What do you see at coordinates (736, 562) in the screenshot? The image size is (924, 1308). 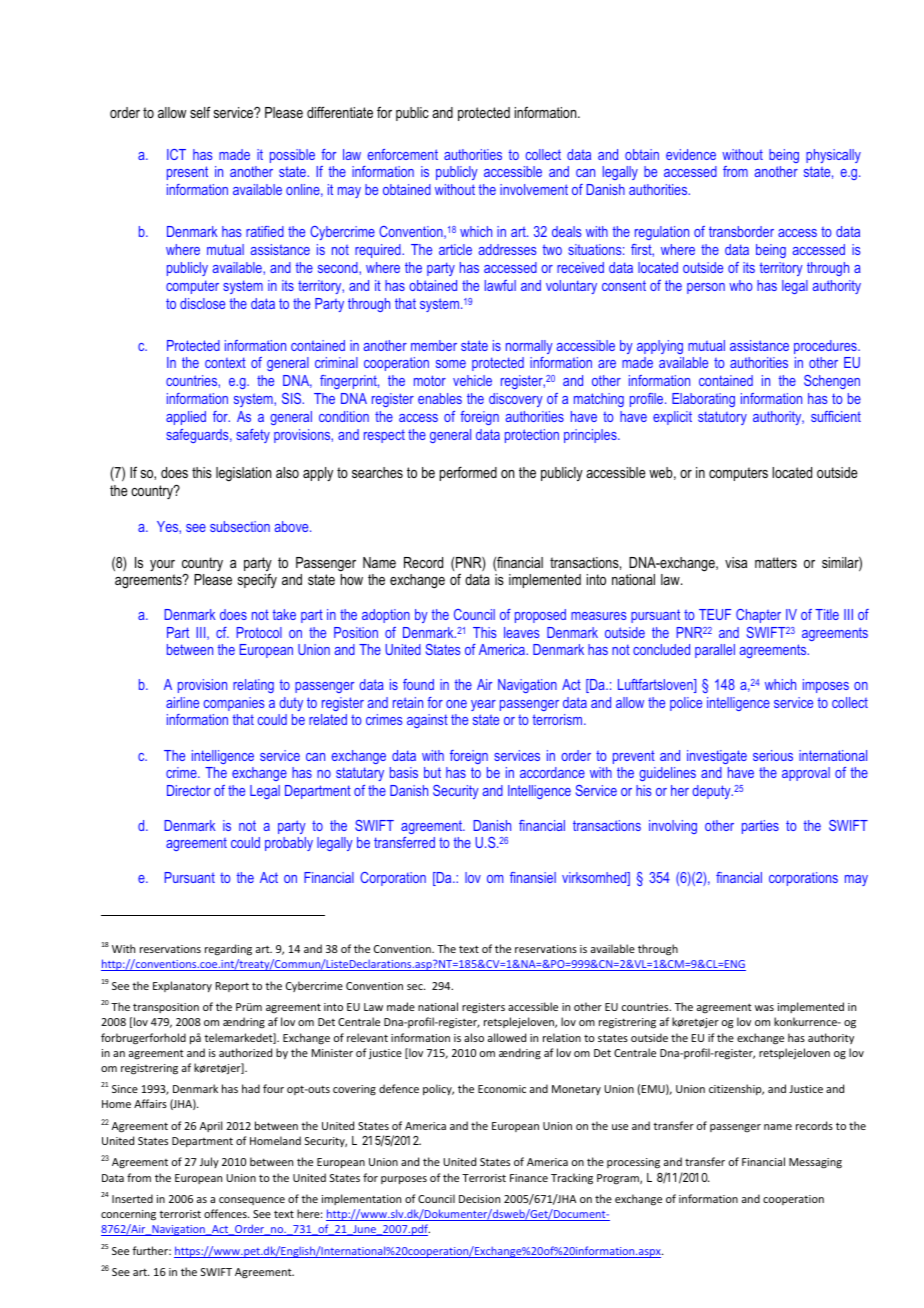 I see `visa` at bounding box center [736, 562].
